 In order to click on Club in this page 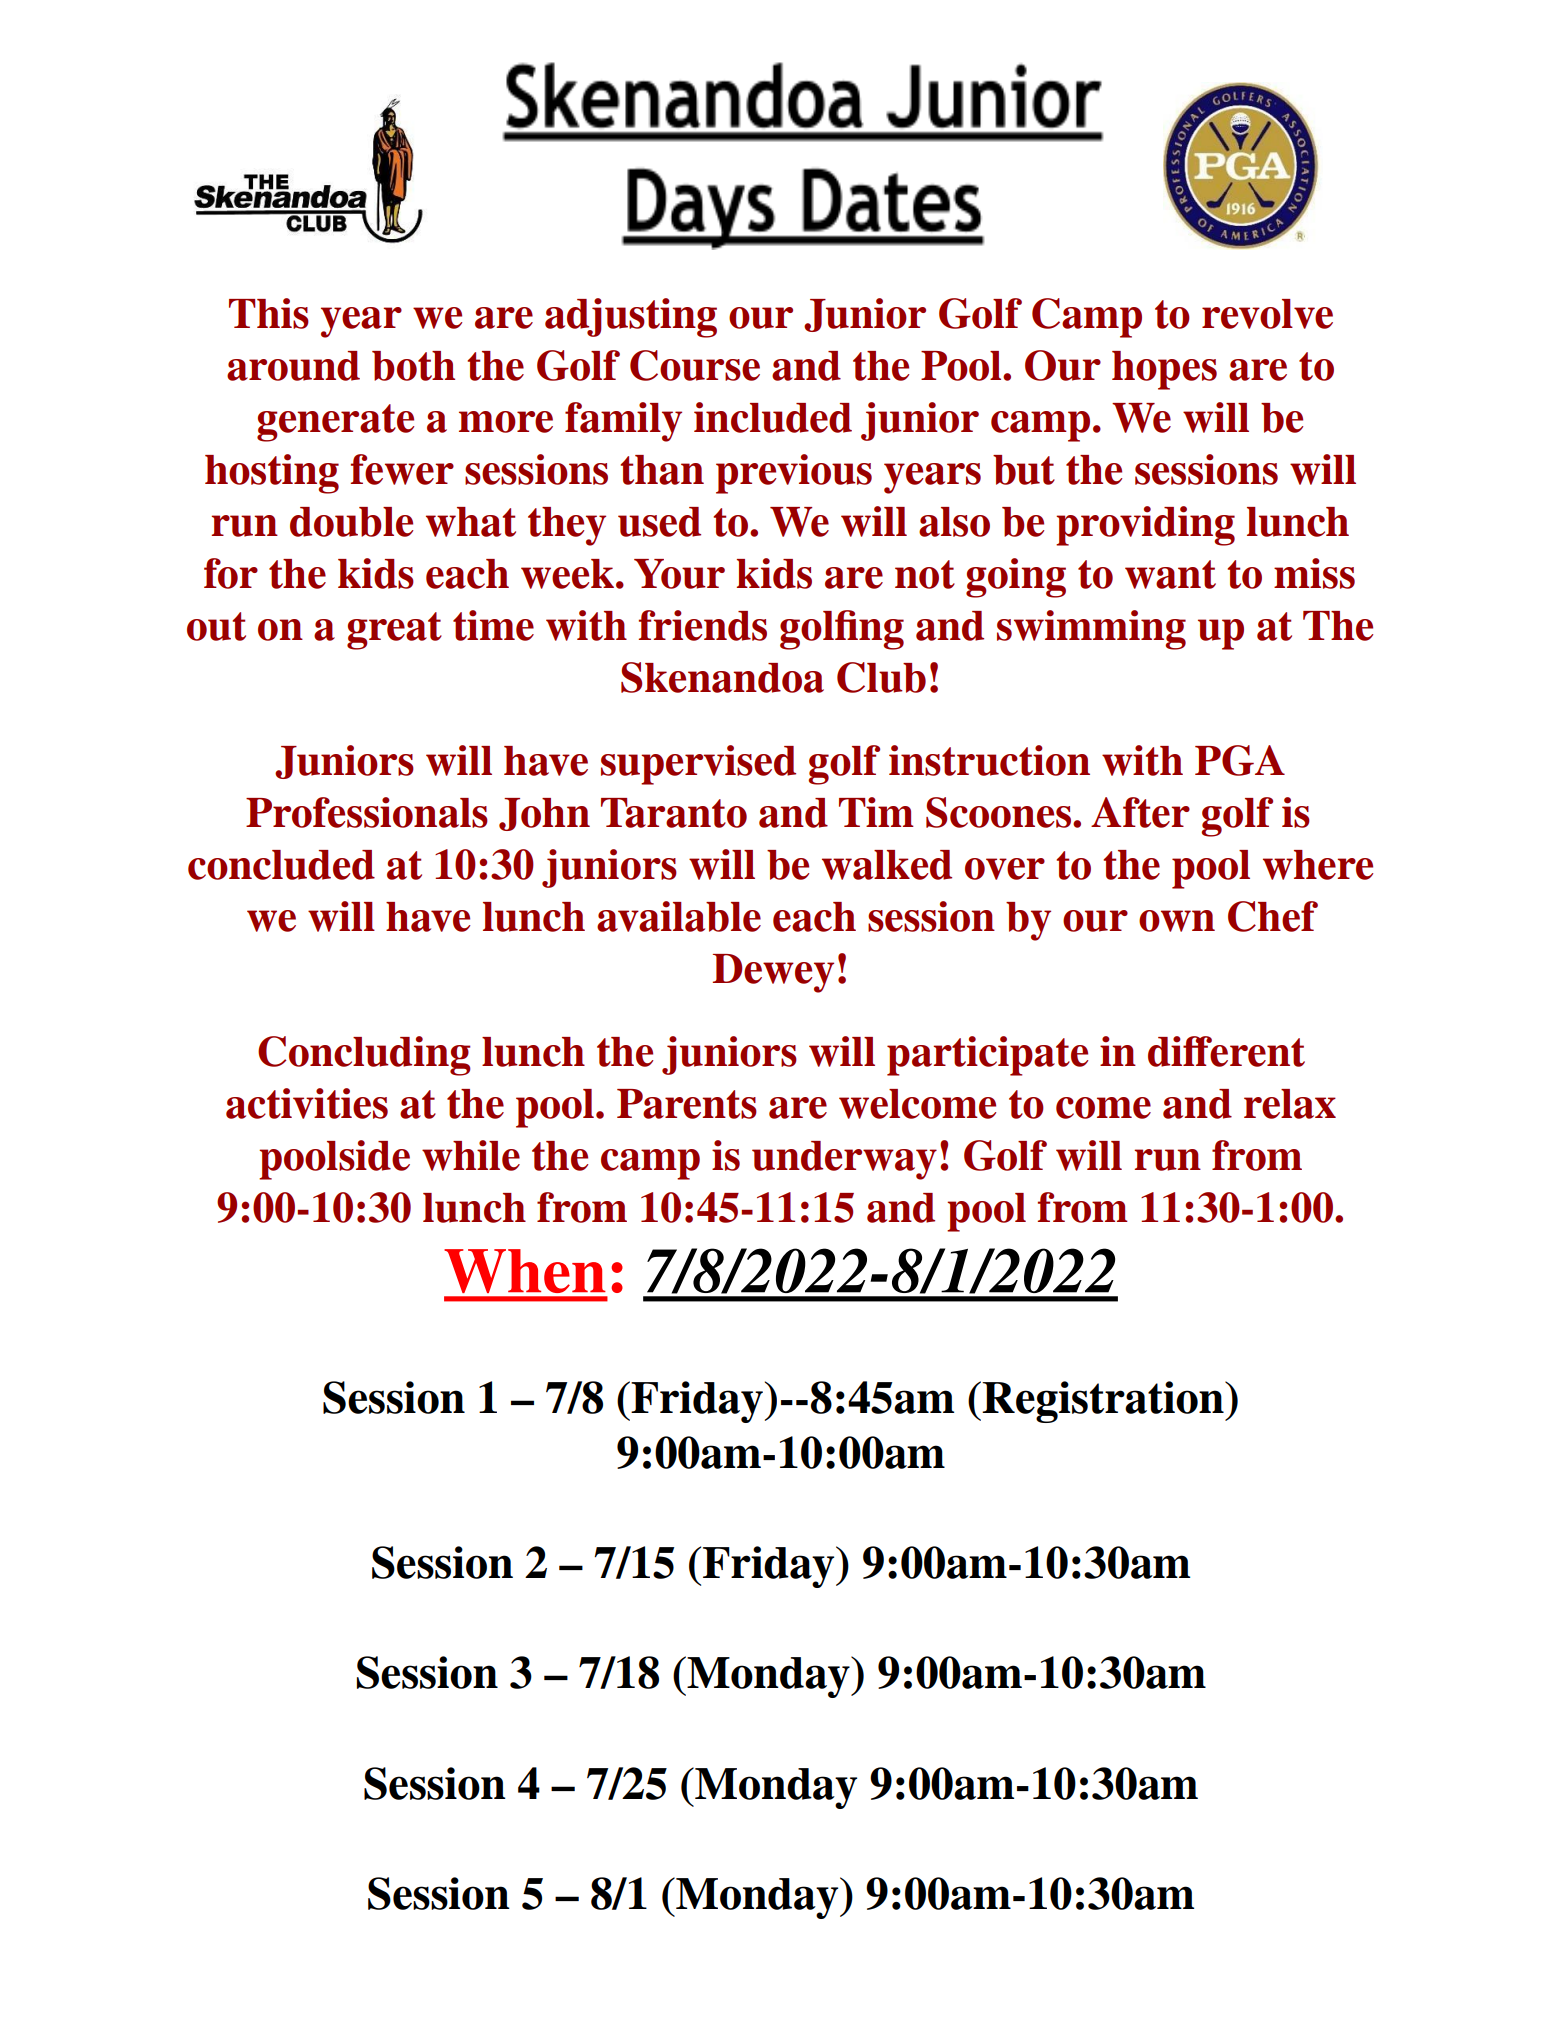, I will do `click(881, 677)`.
